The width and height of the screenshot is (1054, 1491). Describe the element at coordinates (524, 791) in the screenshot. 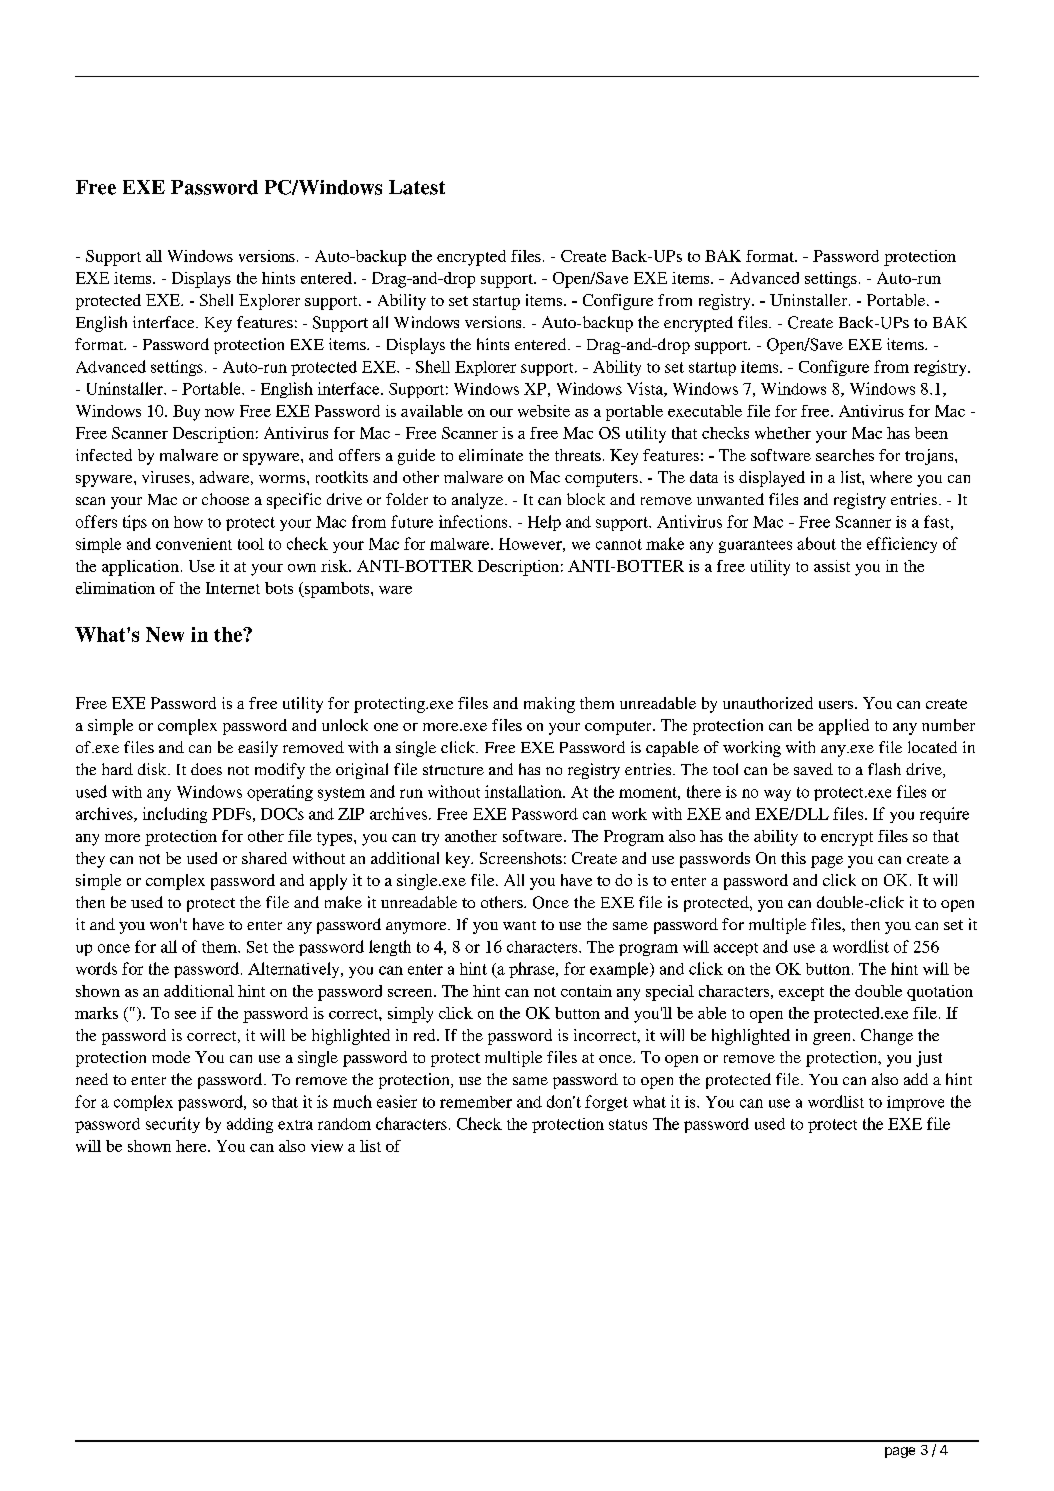

I see `installation` at that location.
